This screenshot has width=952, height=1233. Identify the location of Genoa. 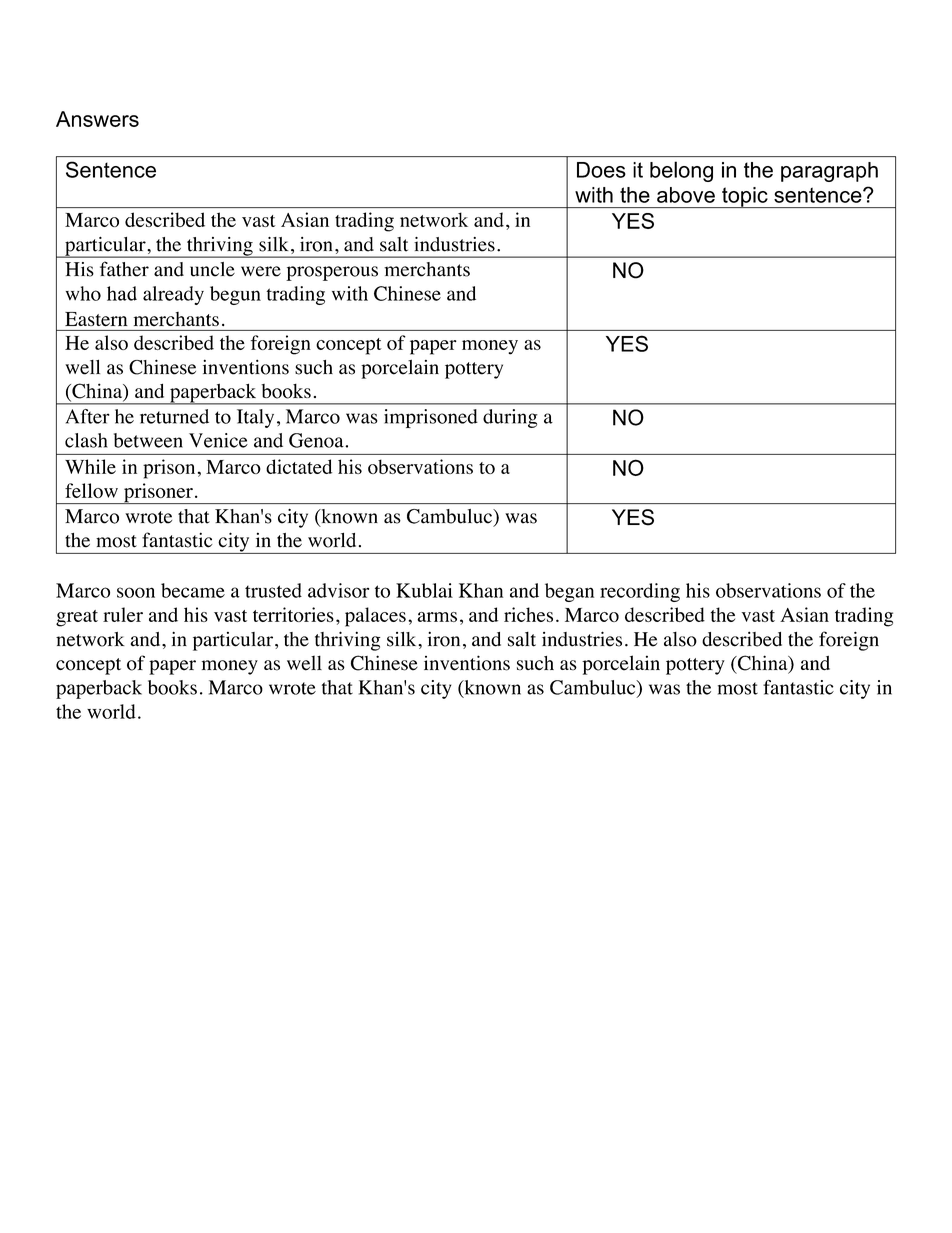
(317, 440).
